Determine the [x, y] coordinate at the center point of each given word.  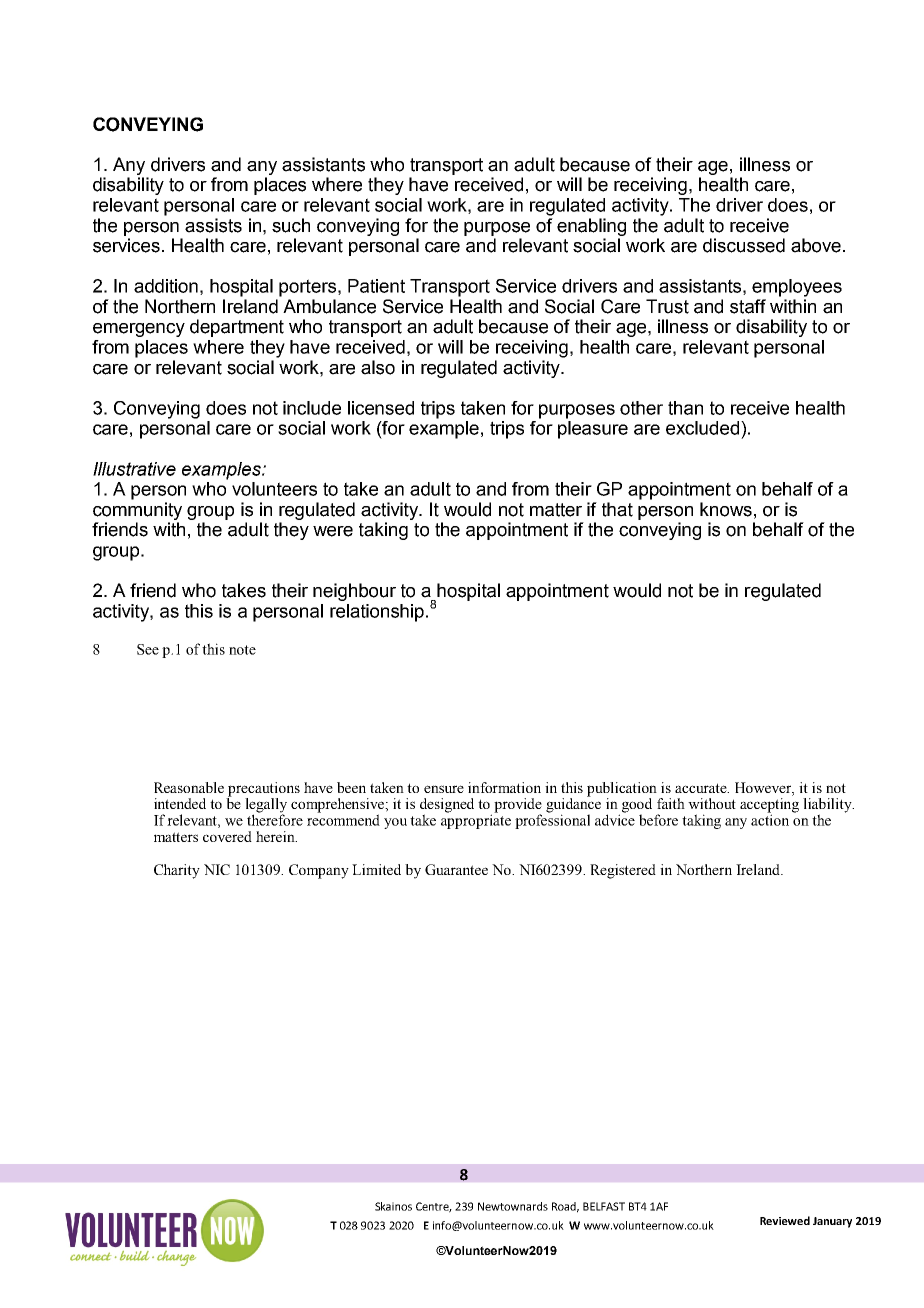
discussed [744, 245]
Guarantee [456, 869]
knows [726, 509]
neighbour [354, 592]
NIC [217, 869]
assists [213, 225]
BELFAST [604, 1206]
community [137, 511]
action [770, 819]
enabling [591, 227]
